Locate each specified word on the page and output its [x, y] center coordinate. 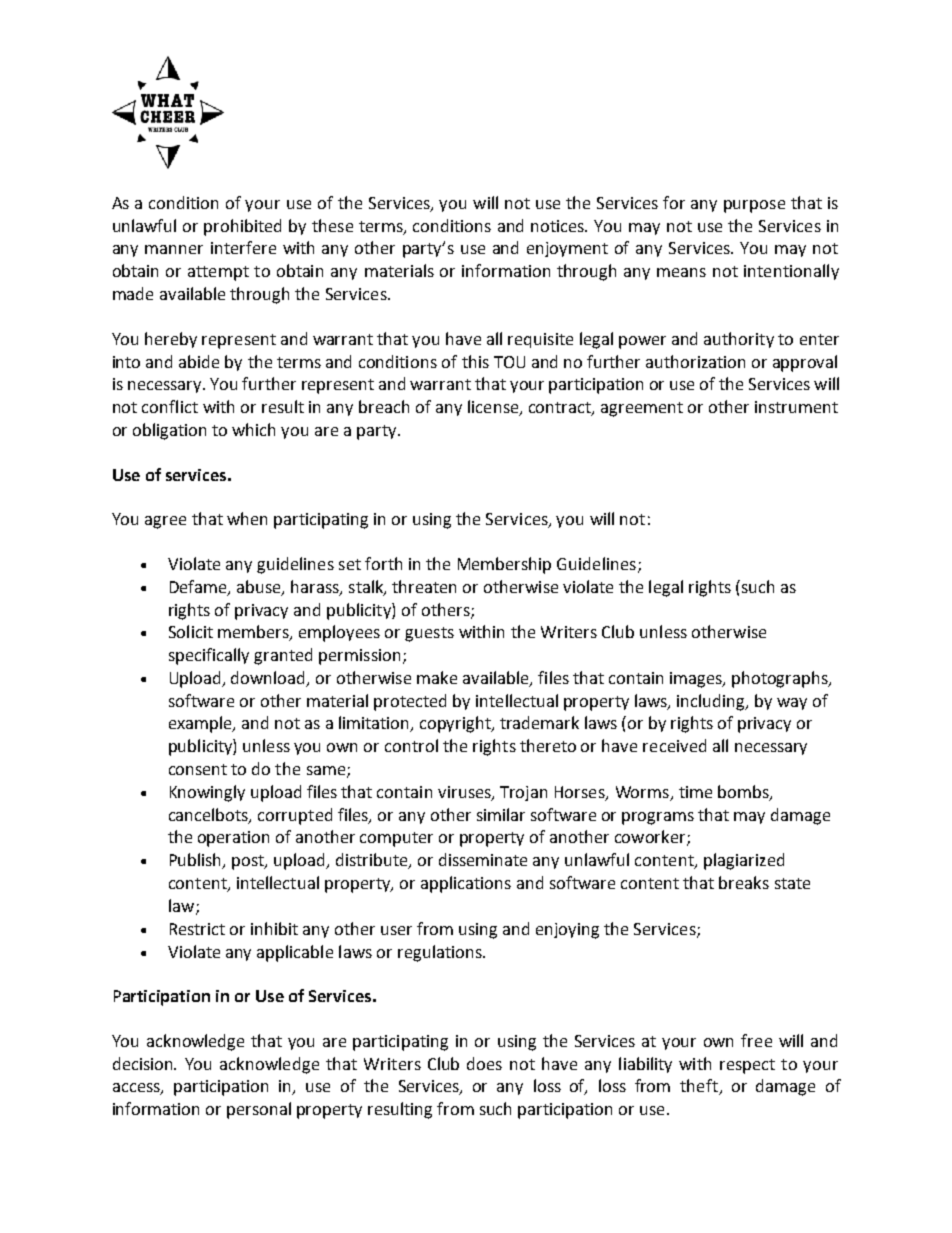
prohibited [242, 227]
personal [259, 1110]
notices [559, 226]
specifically [209, 656]
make [437, 677]
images [697, 680]
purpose [754, 206]
